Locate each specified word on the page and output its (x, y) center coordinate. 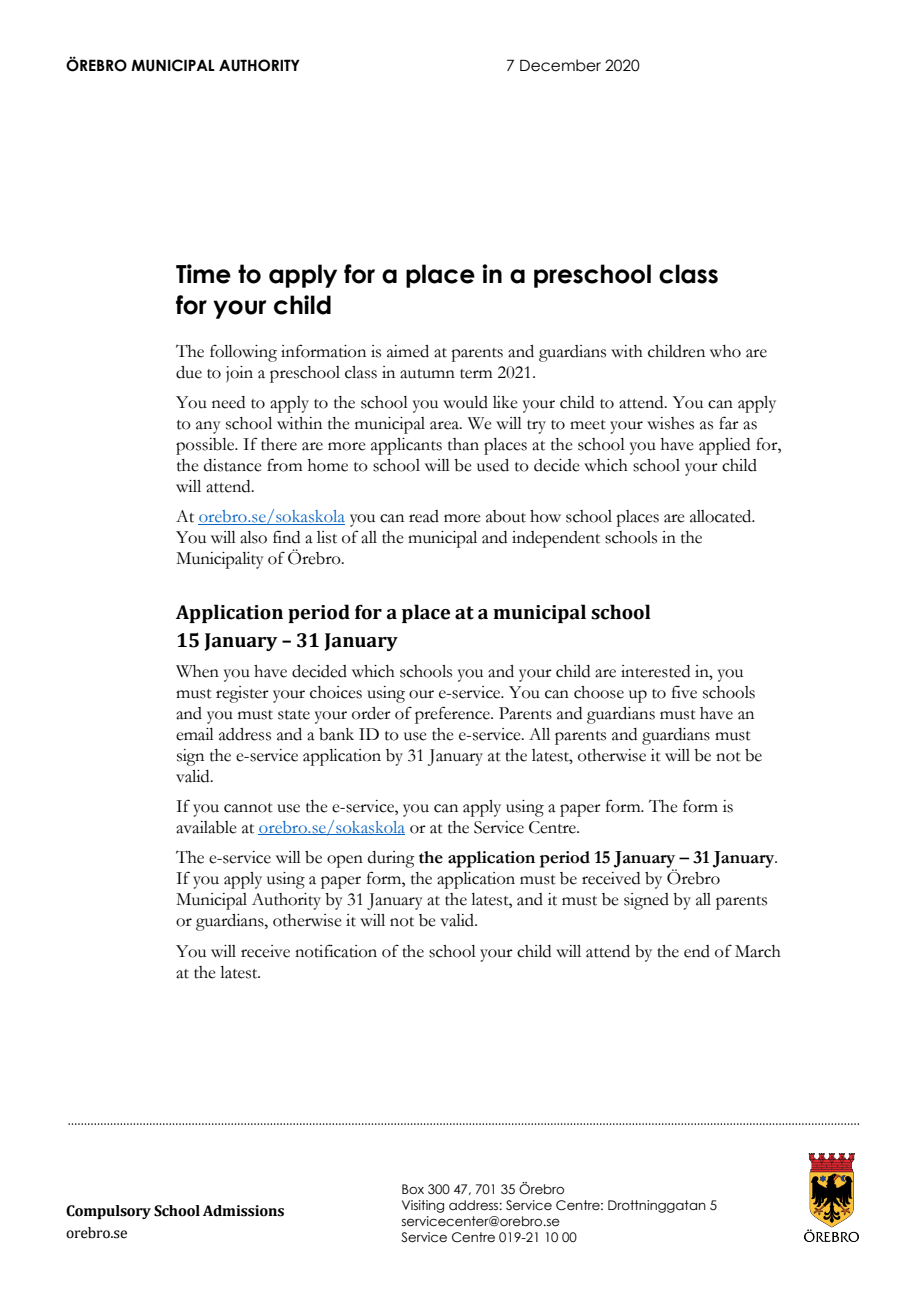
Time (203, 274)
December (560, 65)
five (684, 692)
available (206, 827)
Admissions (243, 1211)
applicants (406, 446)
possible (206, 446)
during (391, 859)
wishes (670, 423)
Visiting (423, 1206)
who (725, 351)
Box (413, 1189)
